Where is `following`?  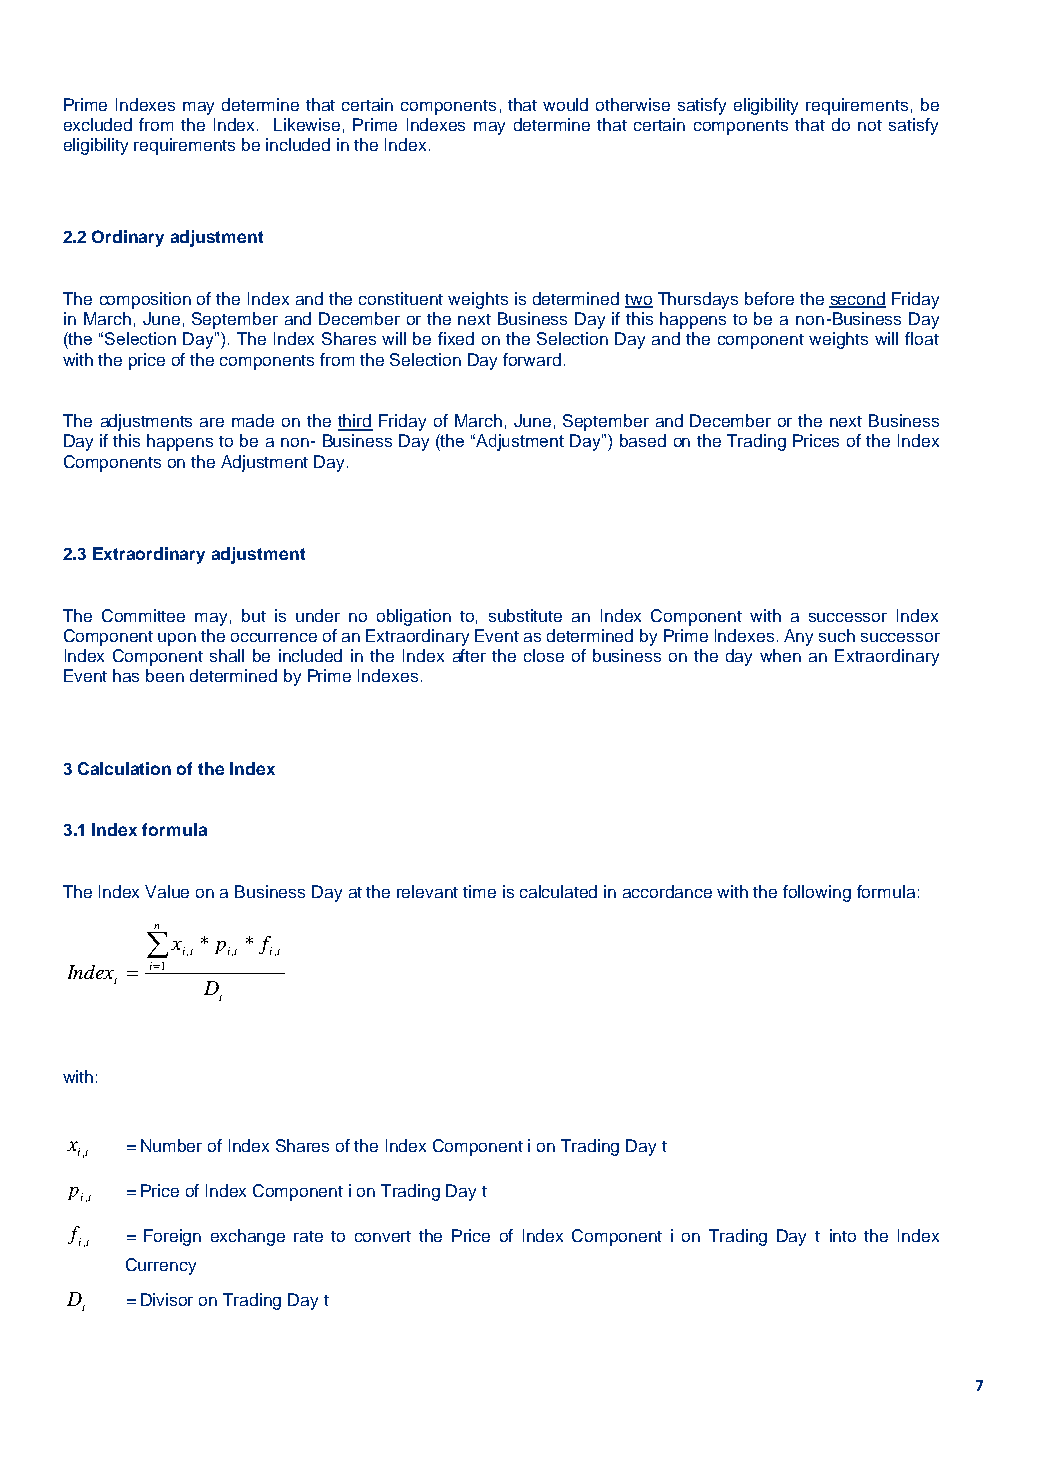 following is located at coordinates (817, 893).
